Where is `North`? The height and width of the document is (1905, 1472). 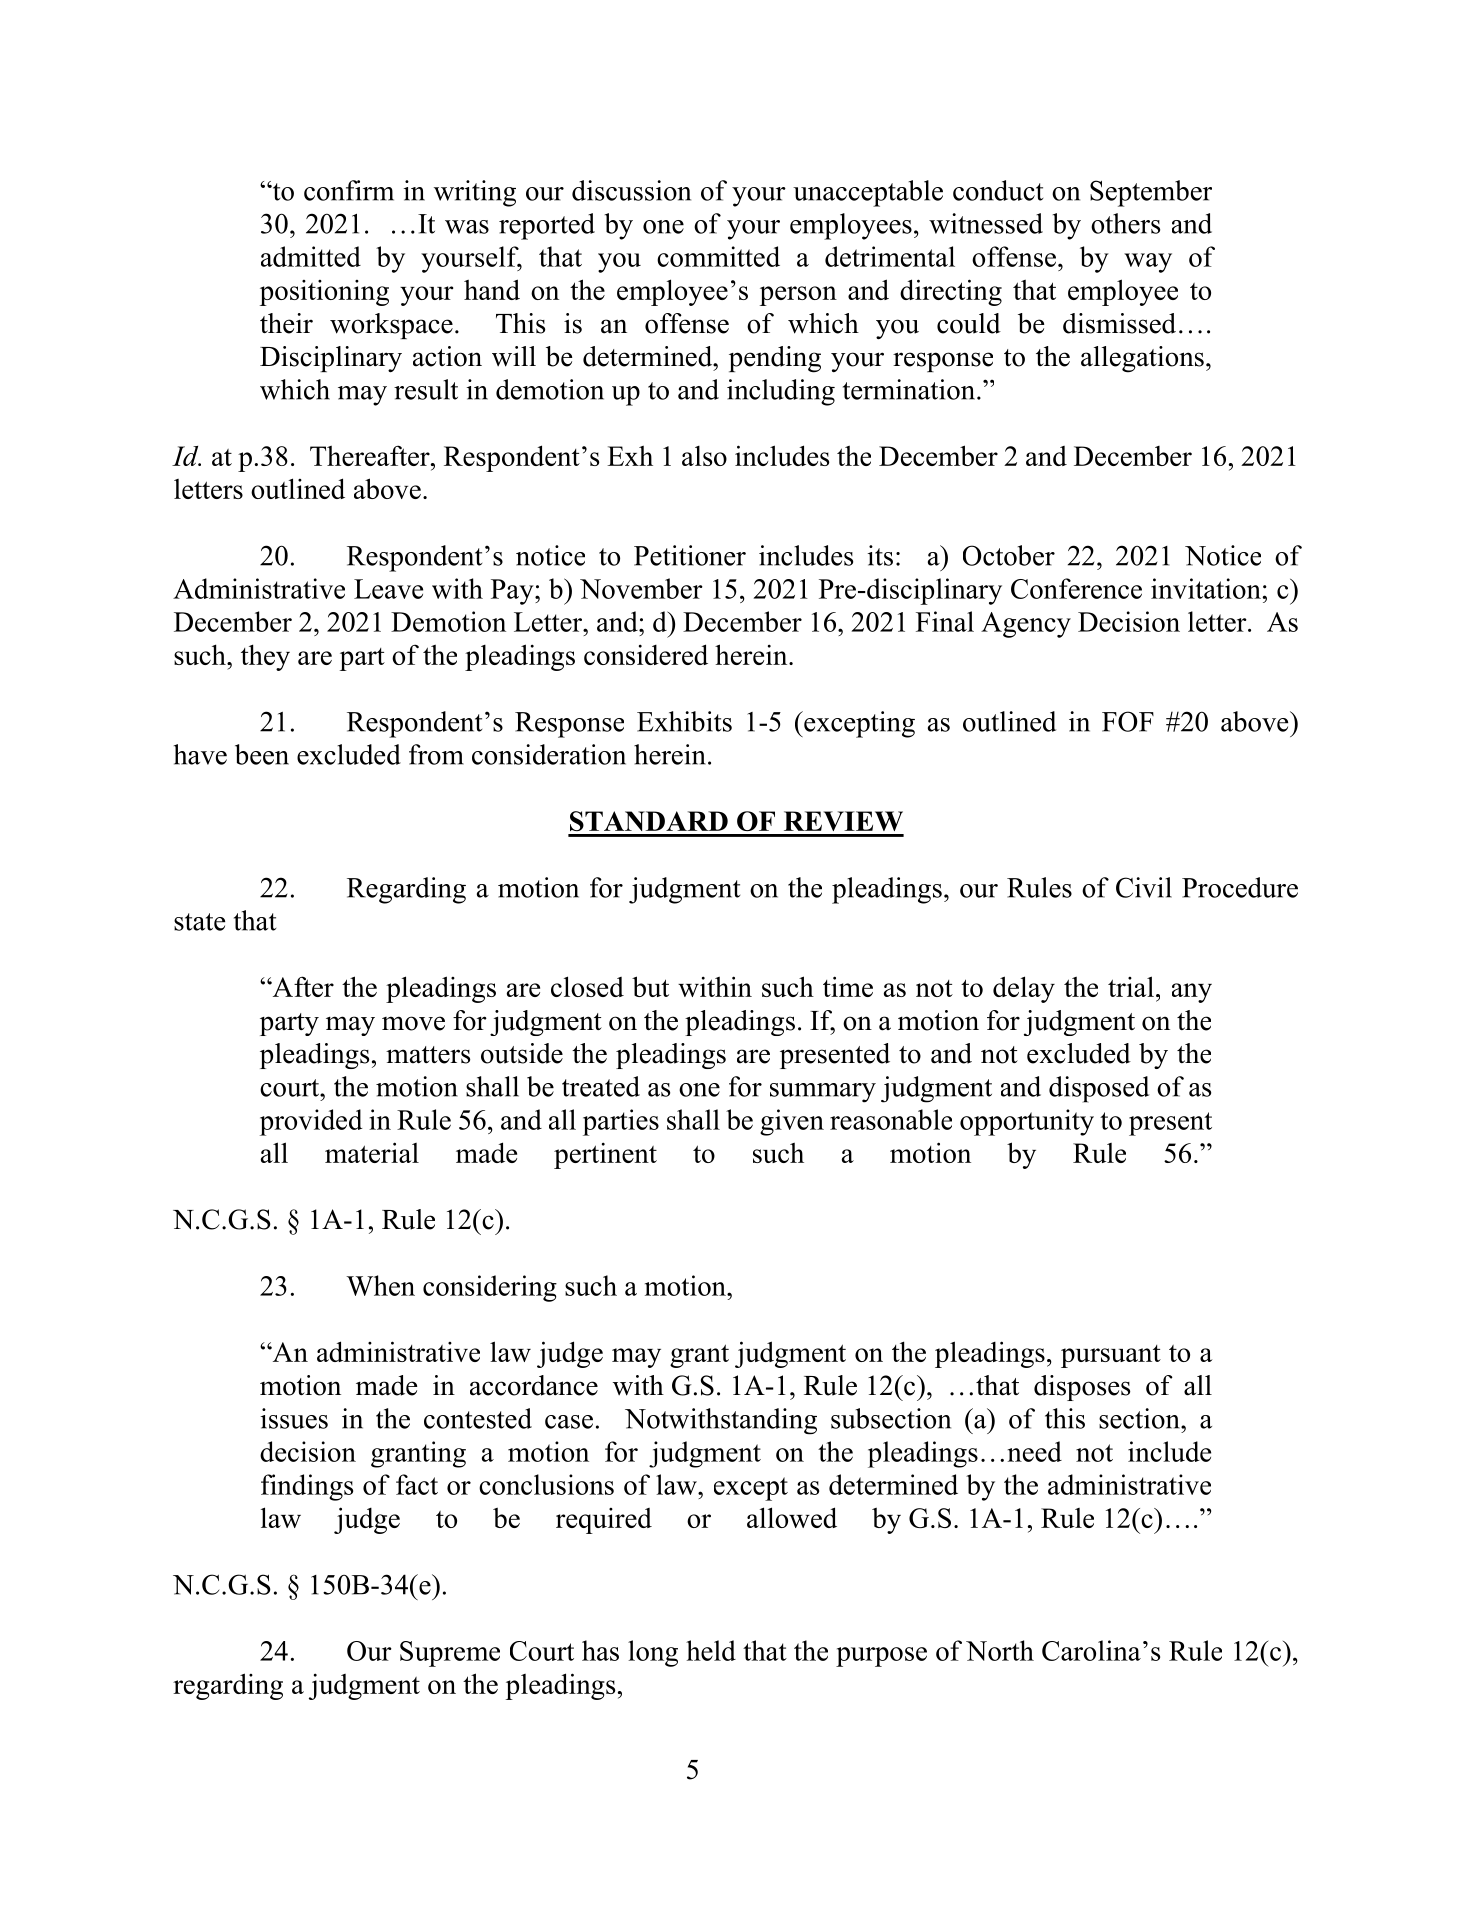
North is located at coordinates (1000, 1650).
